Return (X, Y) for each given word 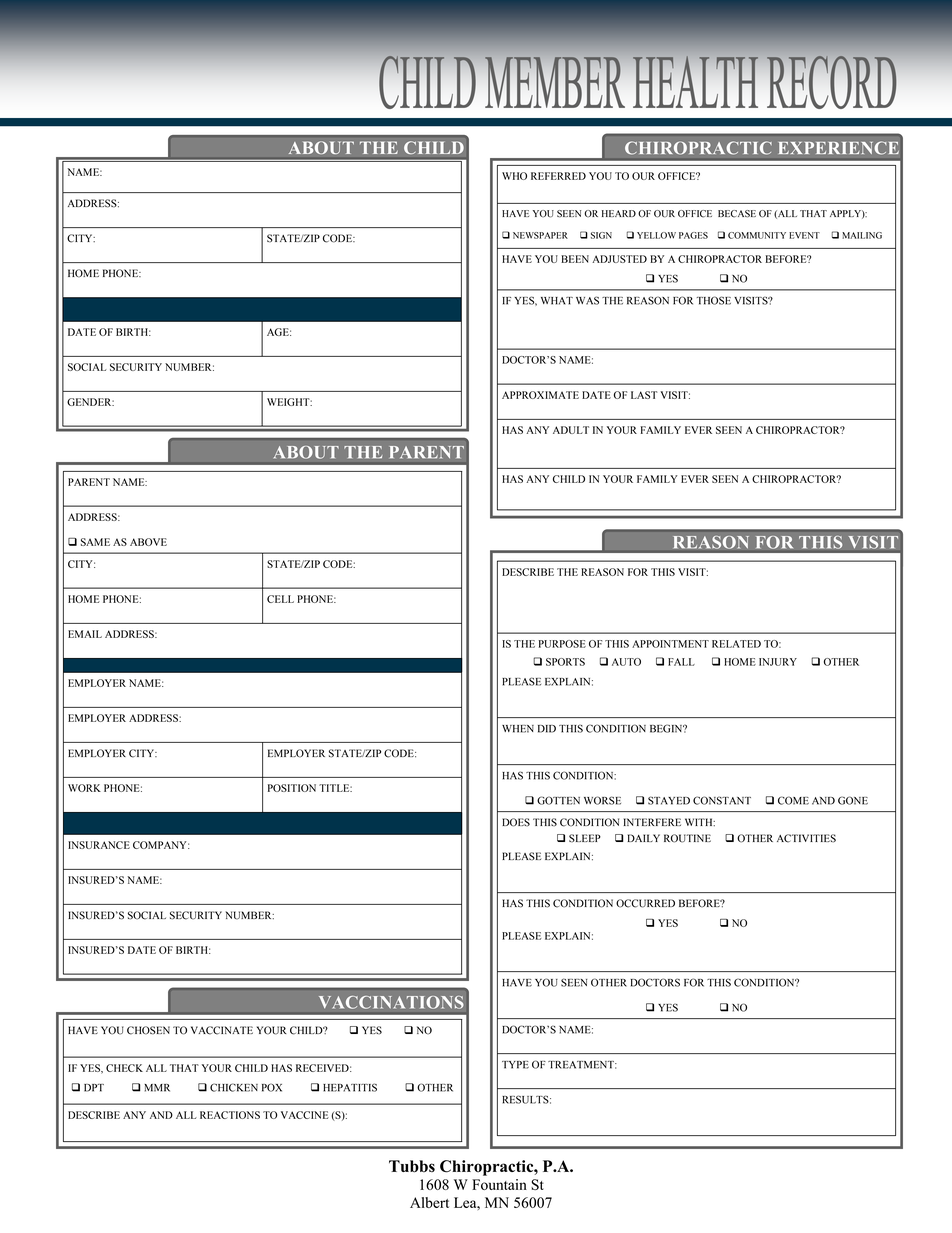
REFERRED (558, 176)
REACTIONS (230, 1115)
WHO (514, 176)
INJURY (778, 662)
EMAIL (85, 634)
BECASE (737, 214)
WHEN (518, 729)
